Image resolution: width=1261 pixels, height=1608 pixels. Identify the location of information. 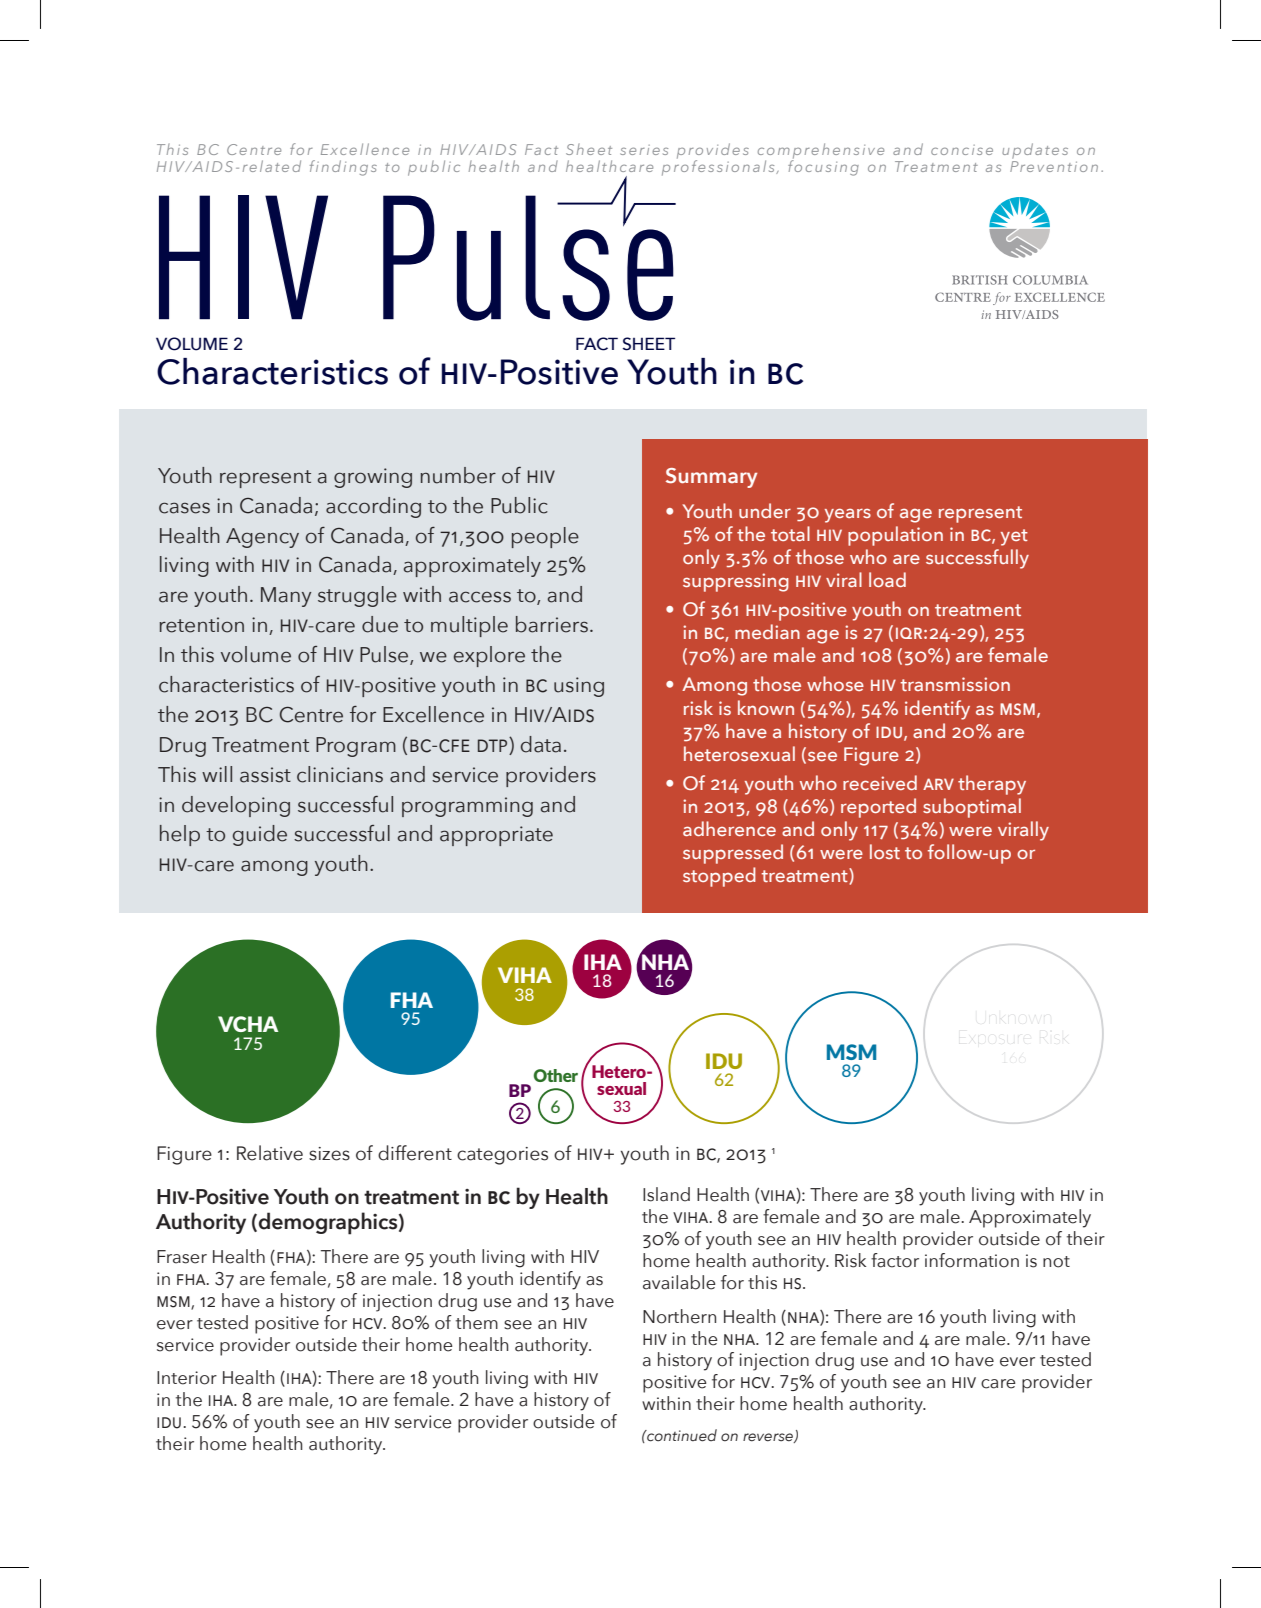
(972, 1260).
